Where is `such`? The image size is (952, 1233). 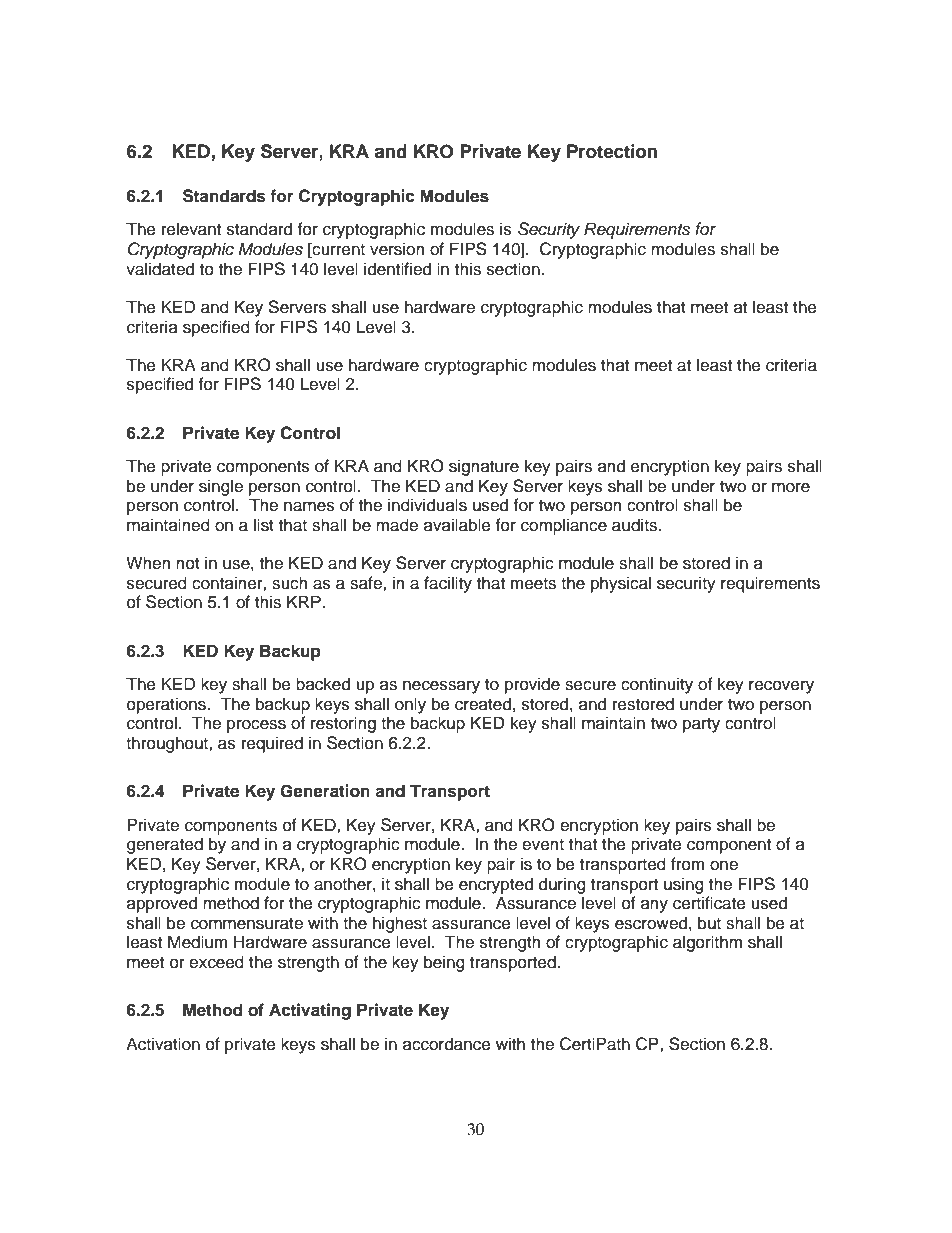
such is located at coordinates (289, 583).
